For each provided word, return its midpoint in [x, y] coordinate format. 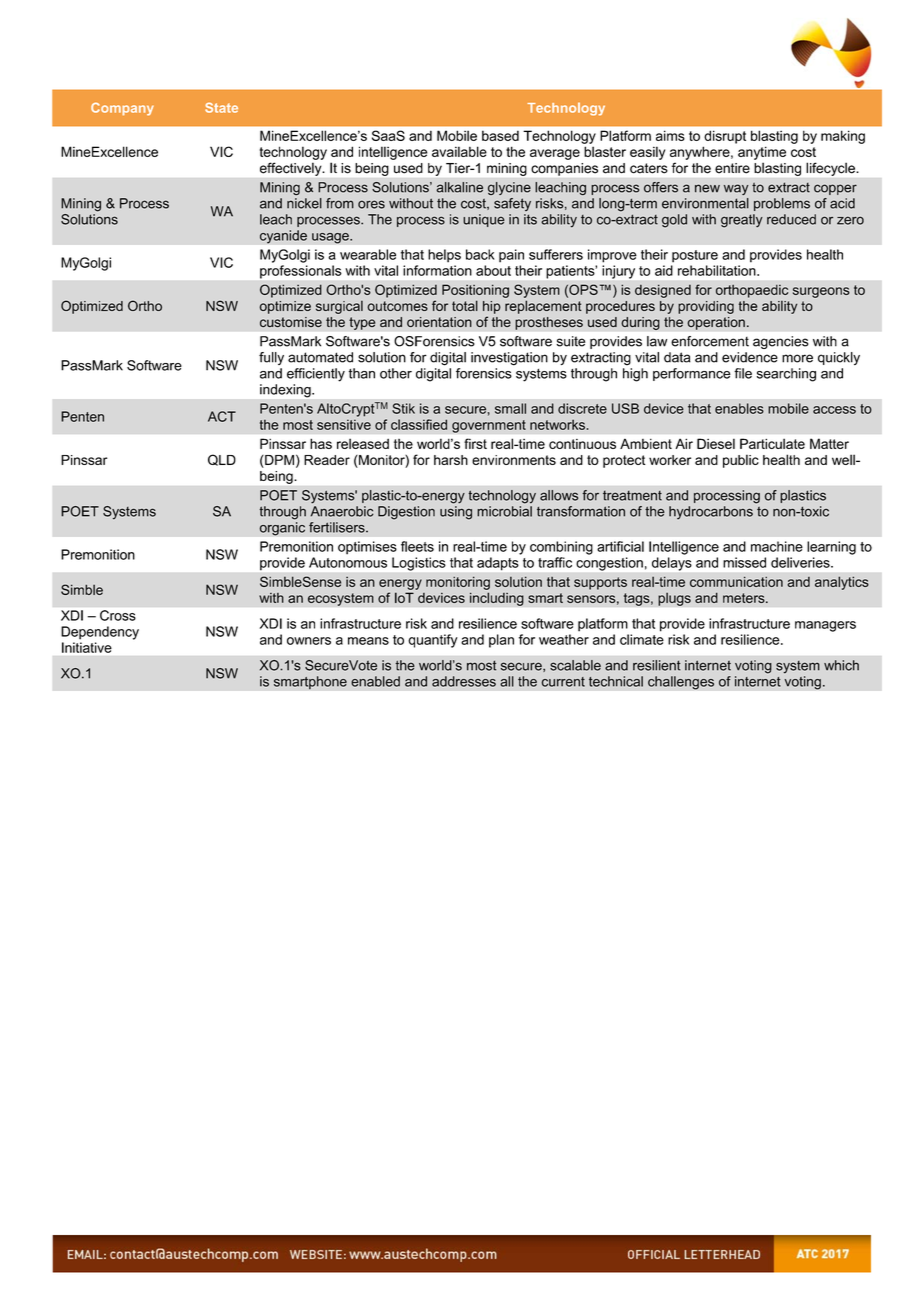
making [843, 137]
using [456, 513]
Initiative [87, 647]
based [500, 135]
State [221, 108]
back [480, 254]
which [841, 665]
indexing [286, 391]
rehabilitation [718, 270]
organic [282, 529]
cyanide [283, 237]
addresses [464, 681]
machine [777, 546]
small [510, 408]
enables [739, 408]
